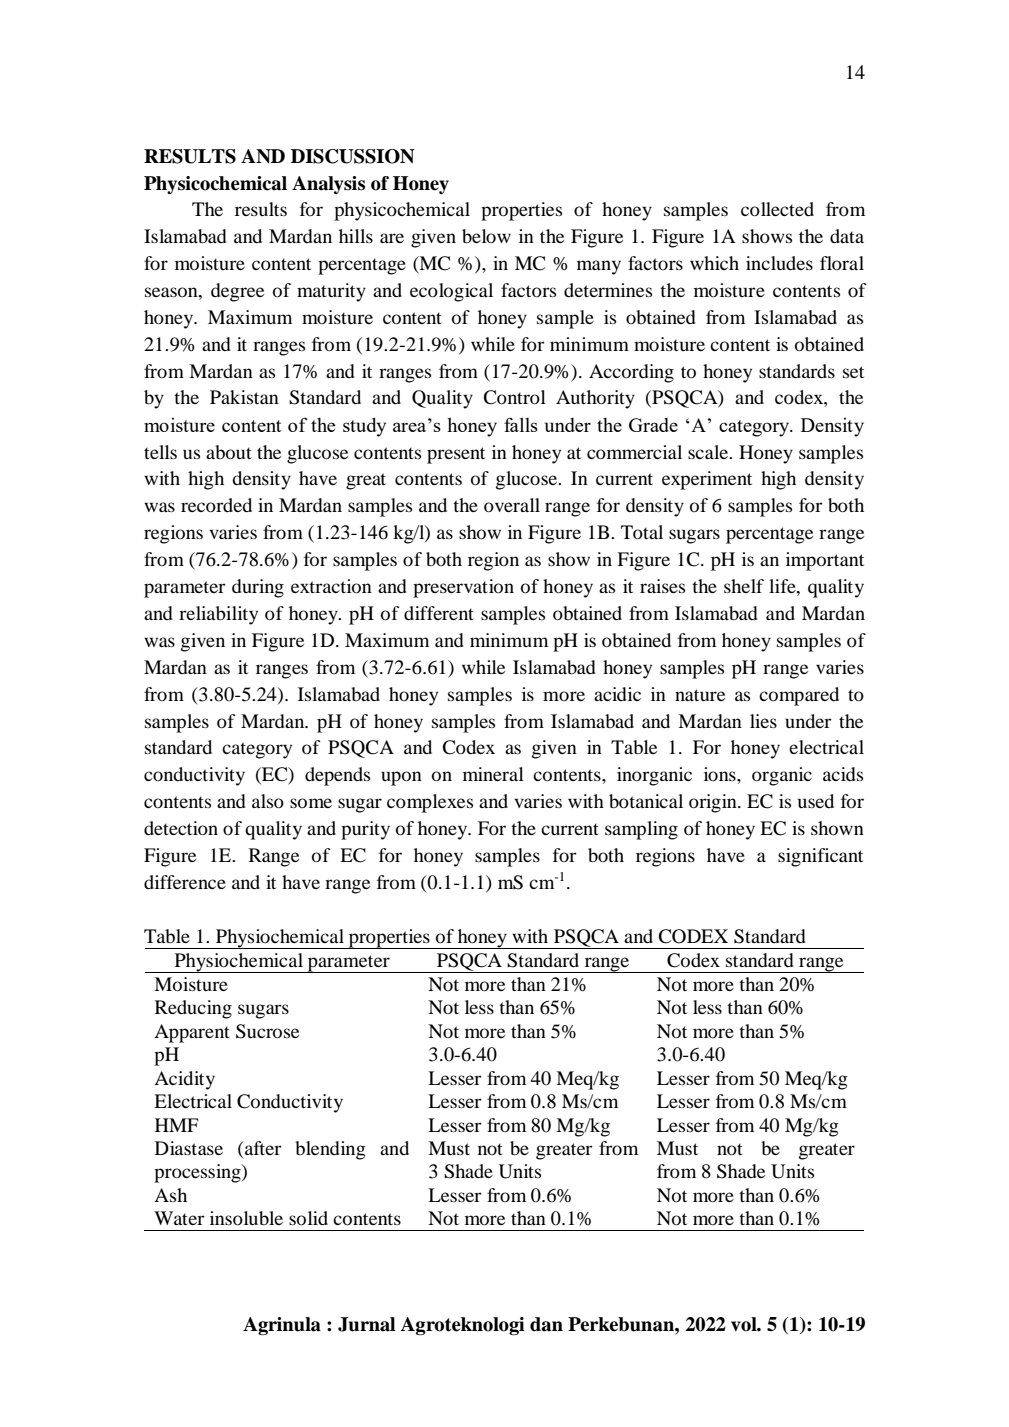  Describe the element at coordinates (463, 588) in the screenshot. I see `preservation` at that location.
